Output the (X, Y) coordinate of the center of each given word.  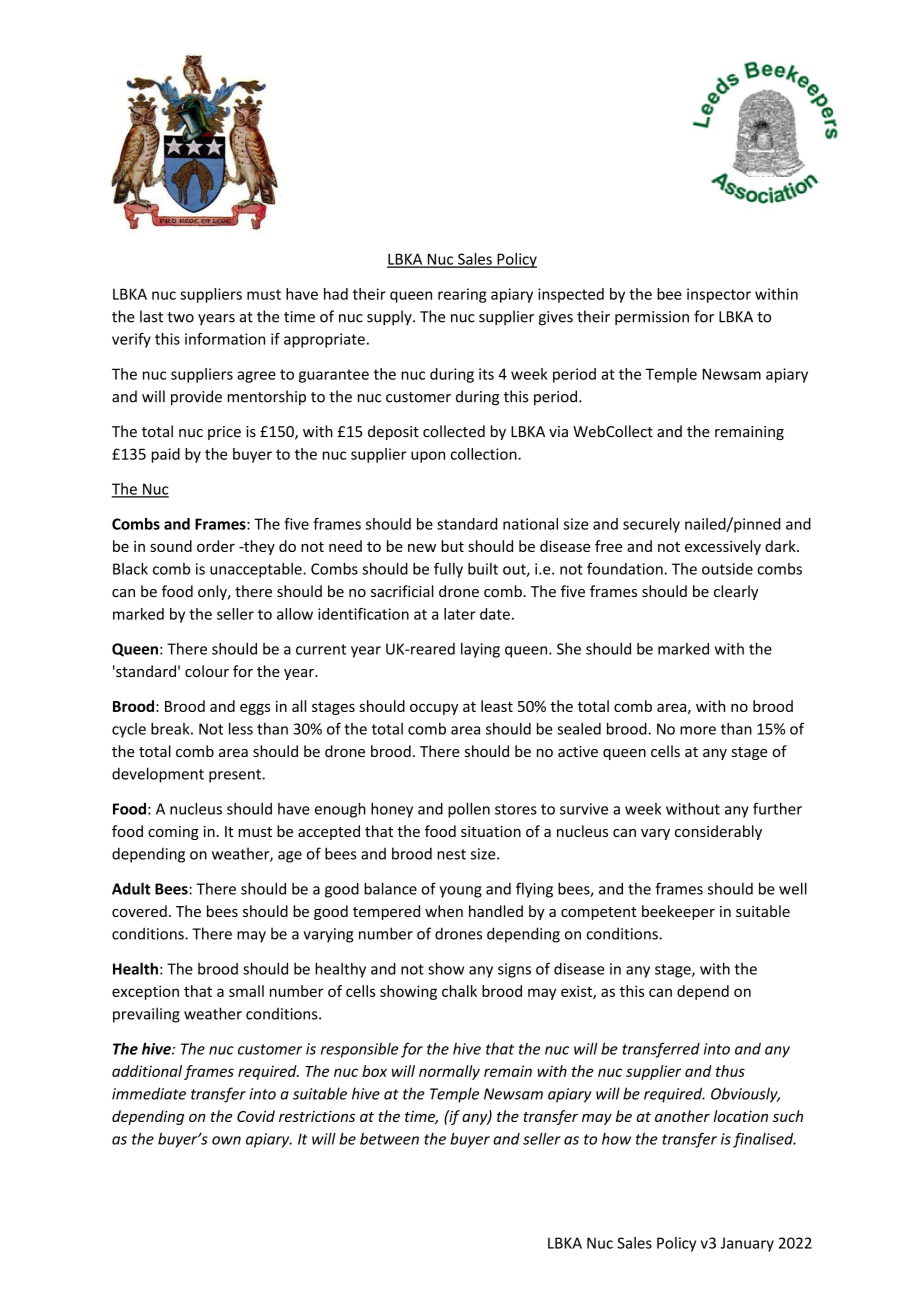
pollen (469, 810)
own (226, 1140)
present (236, 776)
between (389, 1139)
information (225, 339)
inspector (719, 295)
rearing (462, 295)
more (698, 730)
